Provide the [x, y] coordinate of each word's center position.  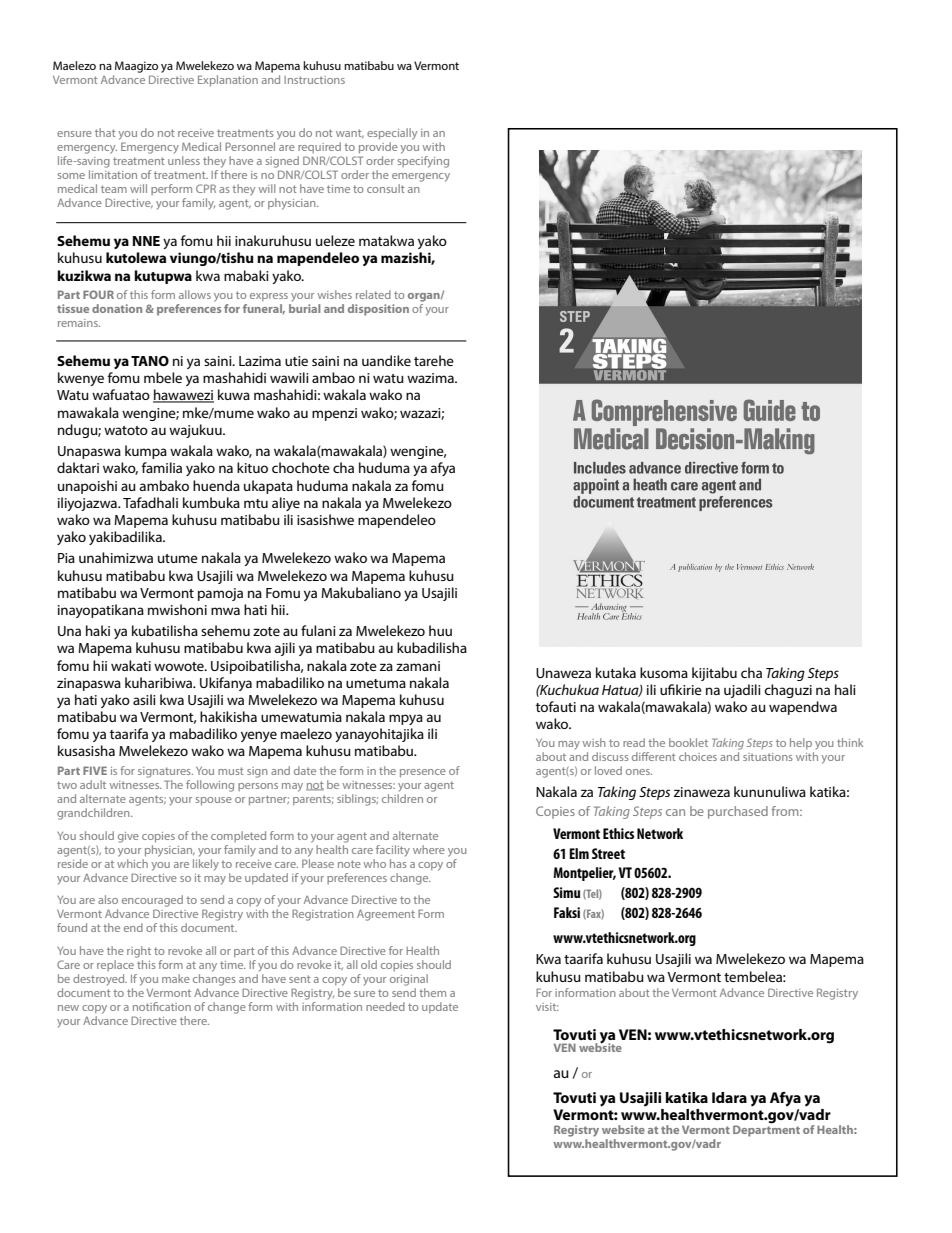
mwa [225, 611]
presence [423, 773]
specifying [423, 162]
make [176, 978]
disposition [378, 310]
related [373, 294]
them [432, 992]
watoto [126, 430]
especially [392, 134]
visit [547, 1007]
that [105, 132]
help [801, 743]
